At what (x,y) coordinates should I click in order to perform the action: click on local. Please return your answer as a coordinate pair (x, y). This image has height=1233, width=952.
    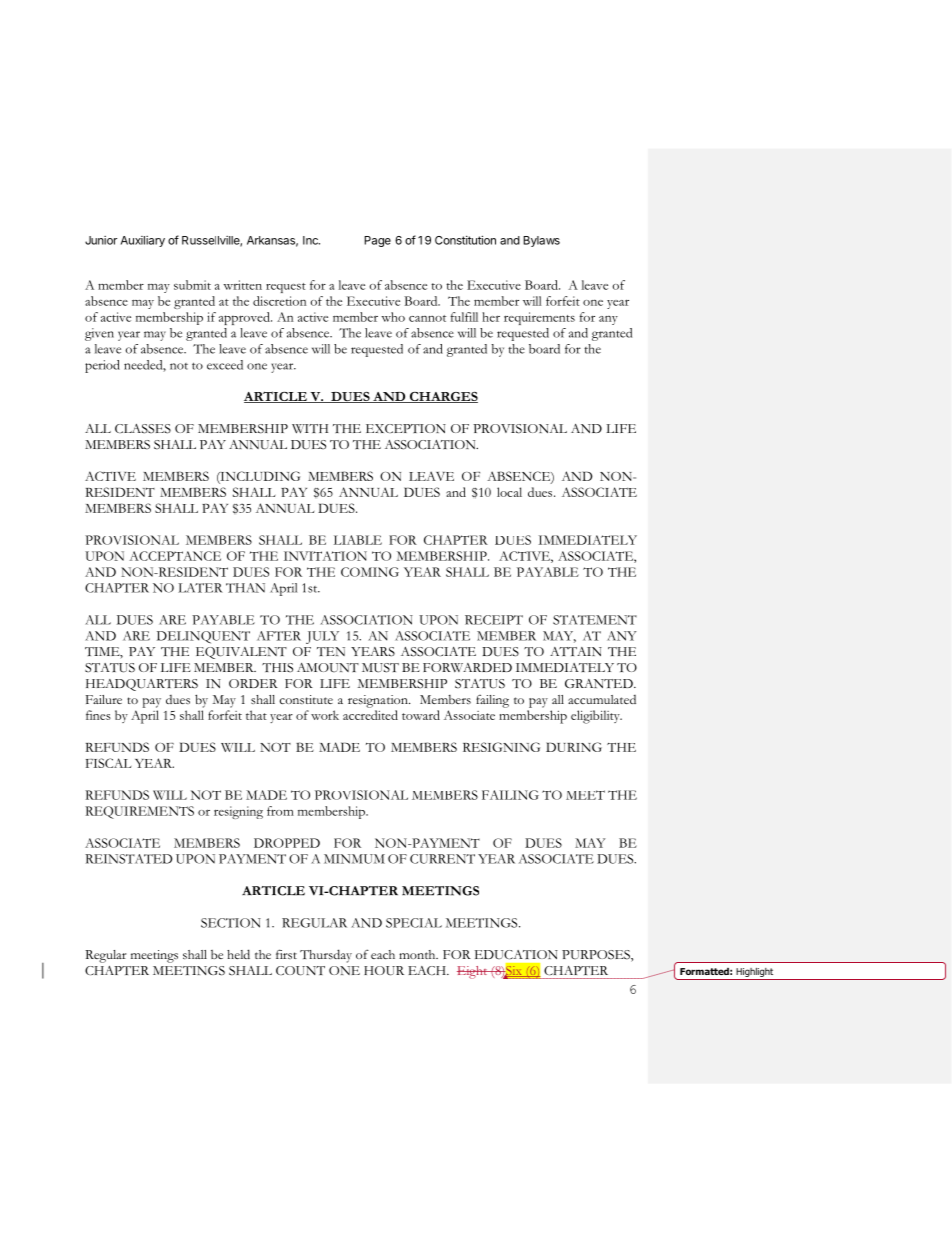
    Looking at the image, I should click on (509, 492).
